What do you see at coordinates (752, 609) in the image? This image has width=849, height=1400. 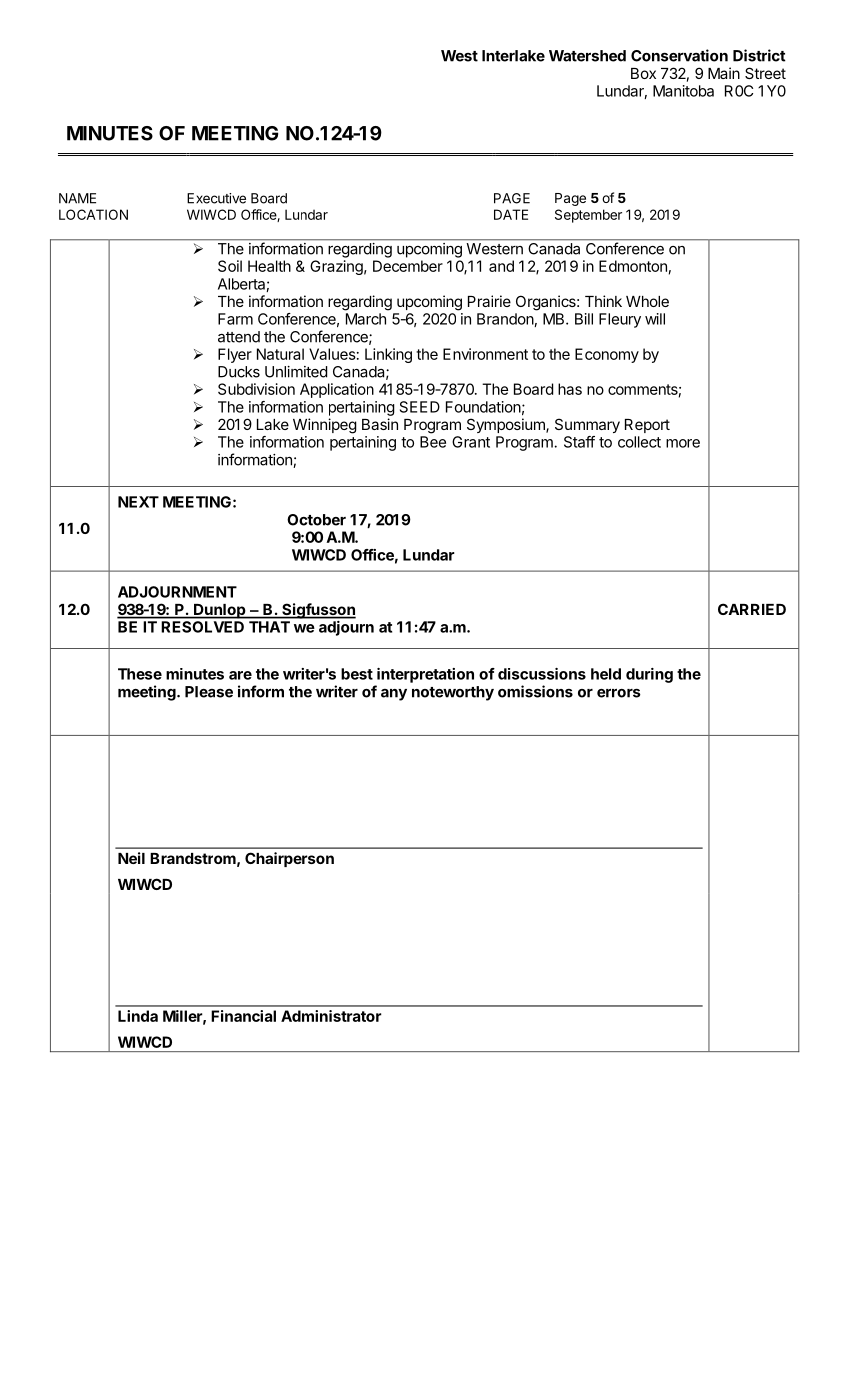 I see `CARRIED` at bounding box center [752, 609].
